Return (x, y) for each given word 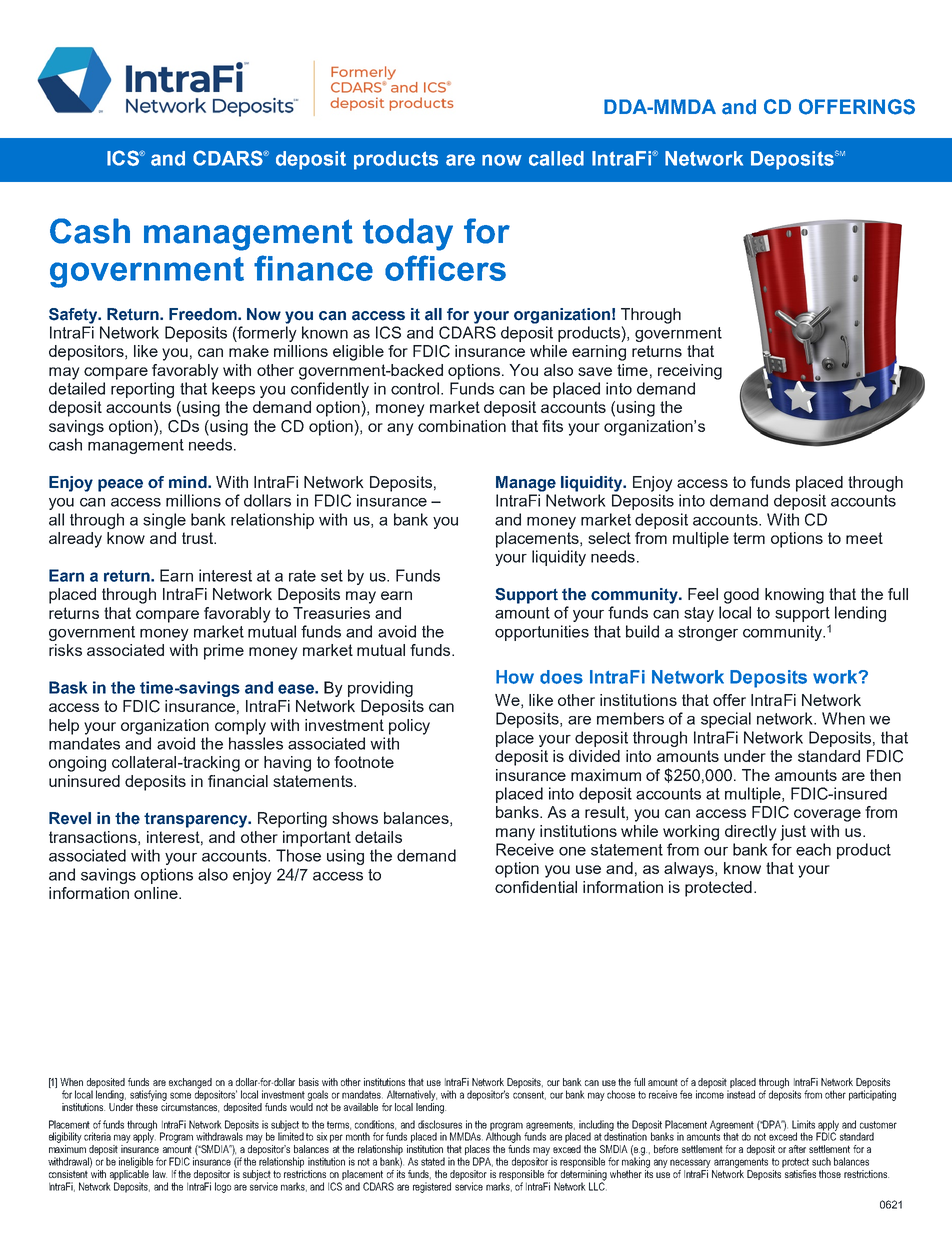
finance (313, 268)
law (160, 1174)
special (726, 720)
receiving (690, 372)
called (556, 158)
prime (224, 652)
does (561, 677)
